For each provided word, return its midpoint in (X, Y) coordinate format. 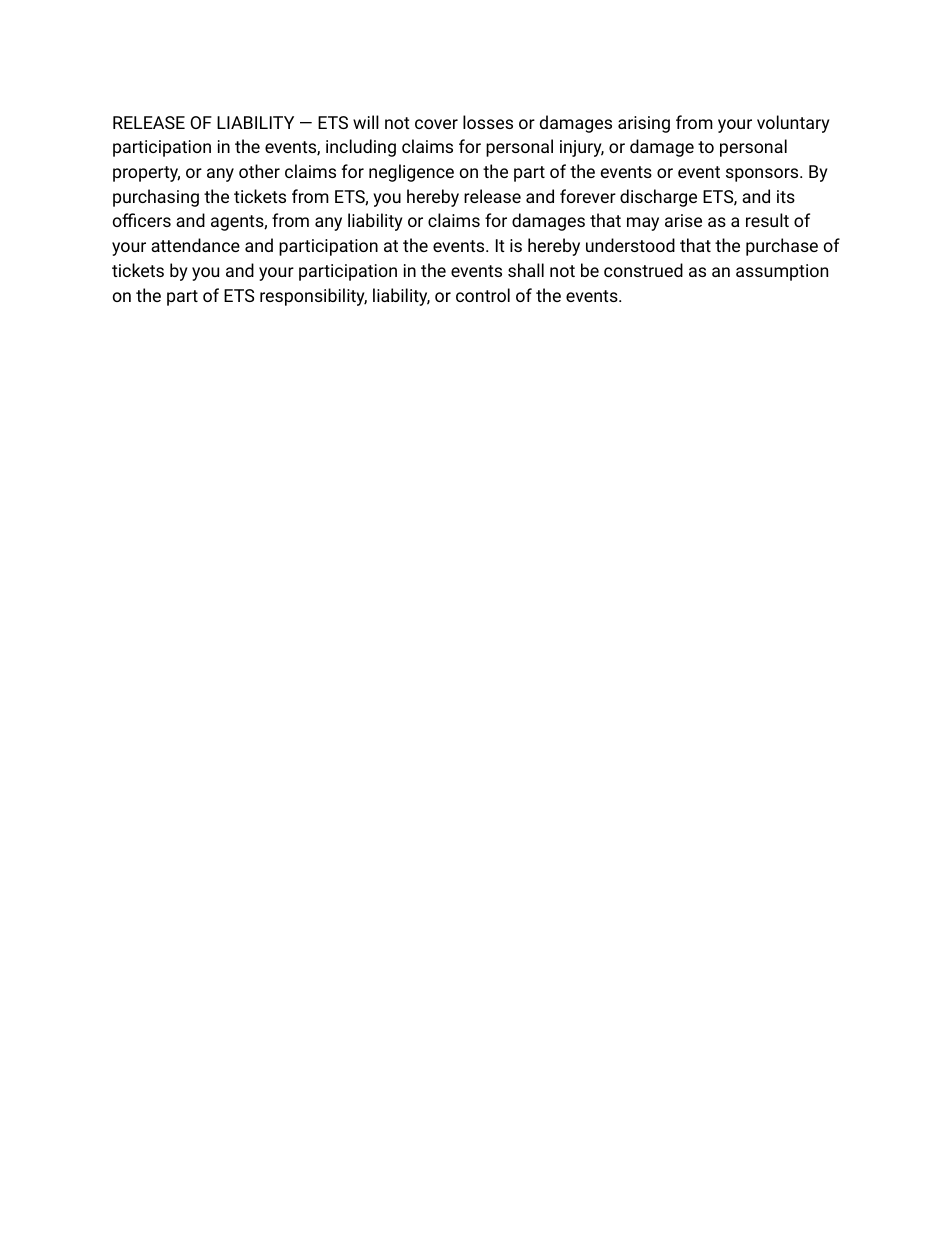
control (483, 295)
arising (644, 124)
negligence (411, 173)
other (259, 171)
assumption (782, 272)
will (366, 122)
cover (436, 124)
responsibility (313, 297)
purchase (782, 247)
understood (630, 245)
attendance (195, 245)
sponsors (763, 175)
